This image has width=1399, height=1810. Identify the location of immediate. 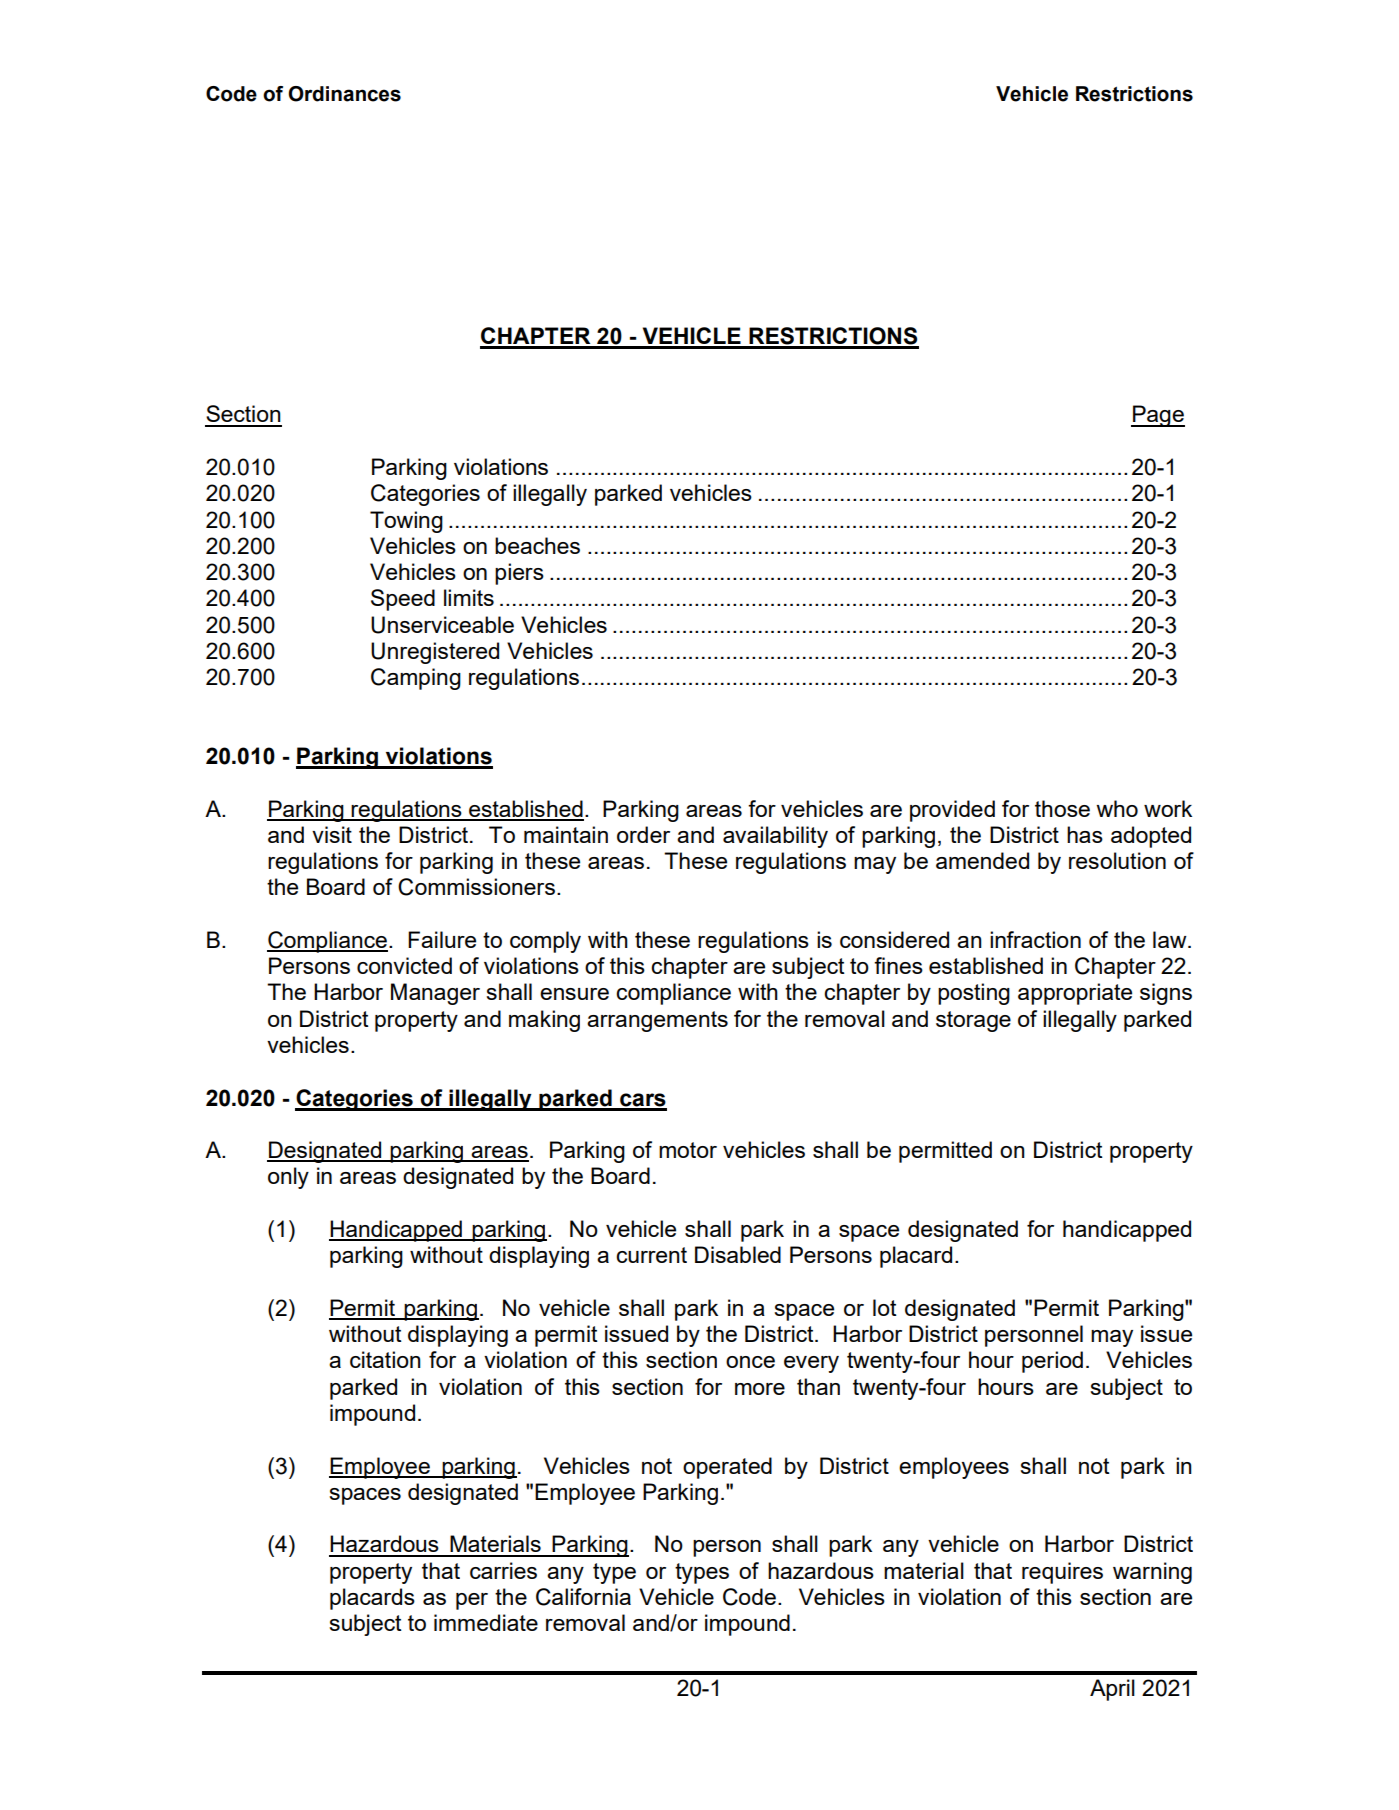
(486, 1622).
